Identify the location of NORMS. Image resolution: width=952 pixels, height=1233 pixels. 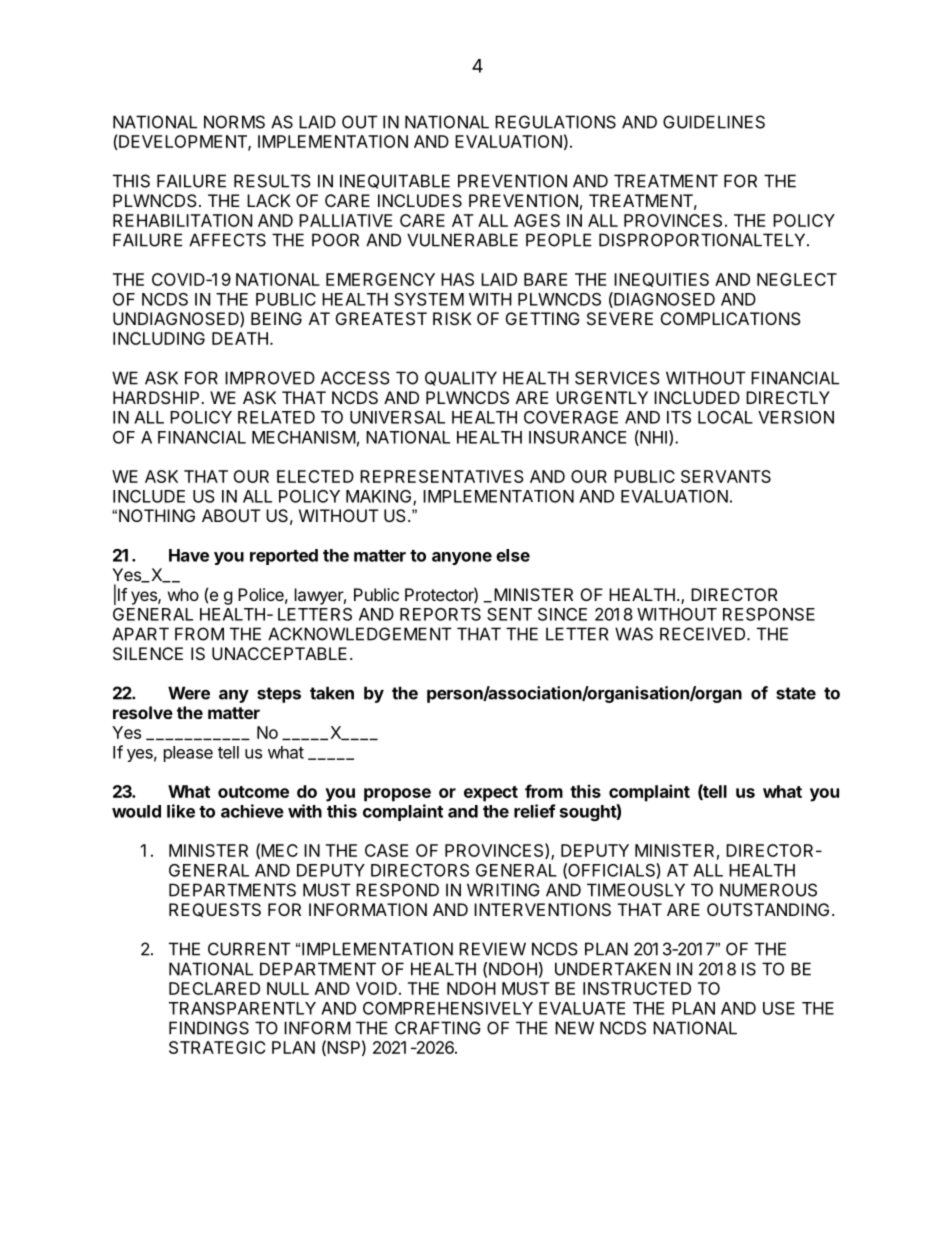
(234, 122).
